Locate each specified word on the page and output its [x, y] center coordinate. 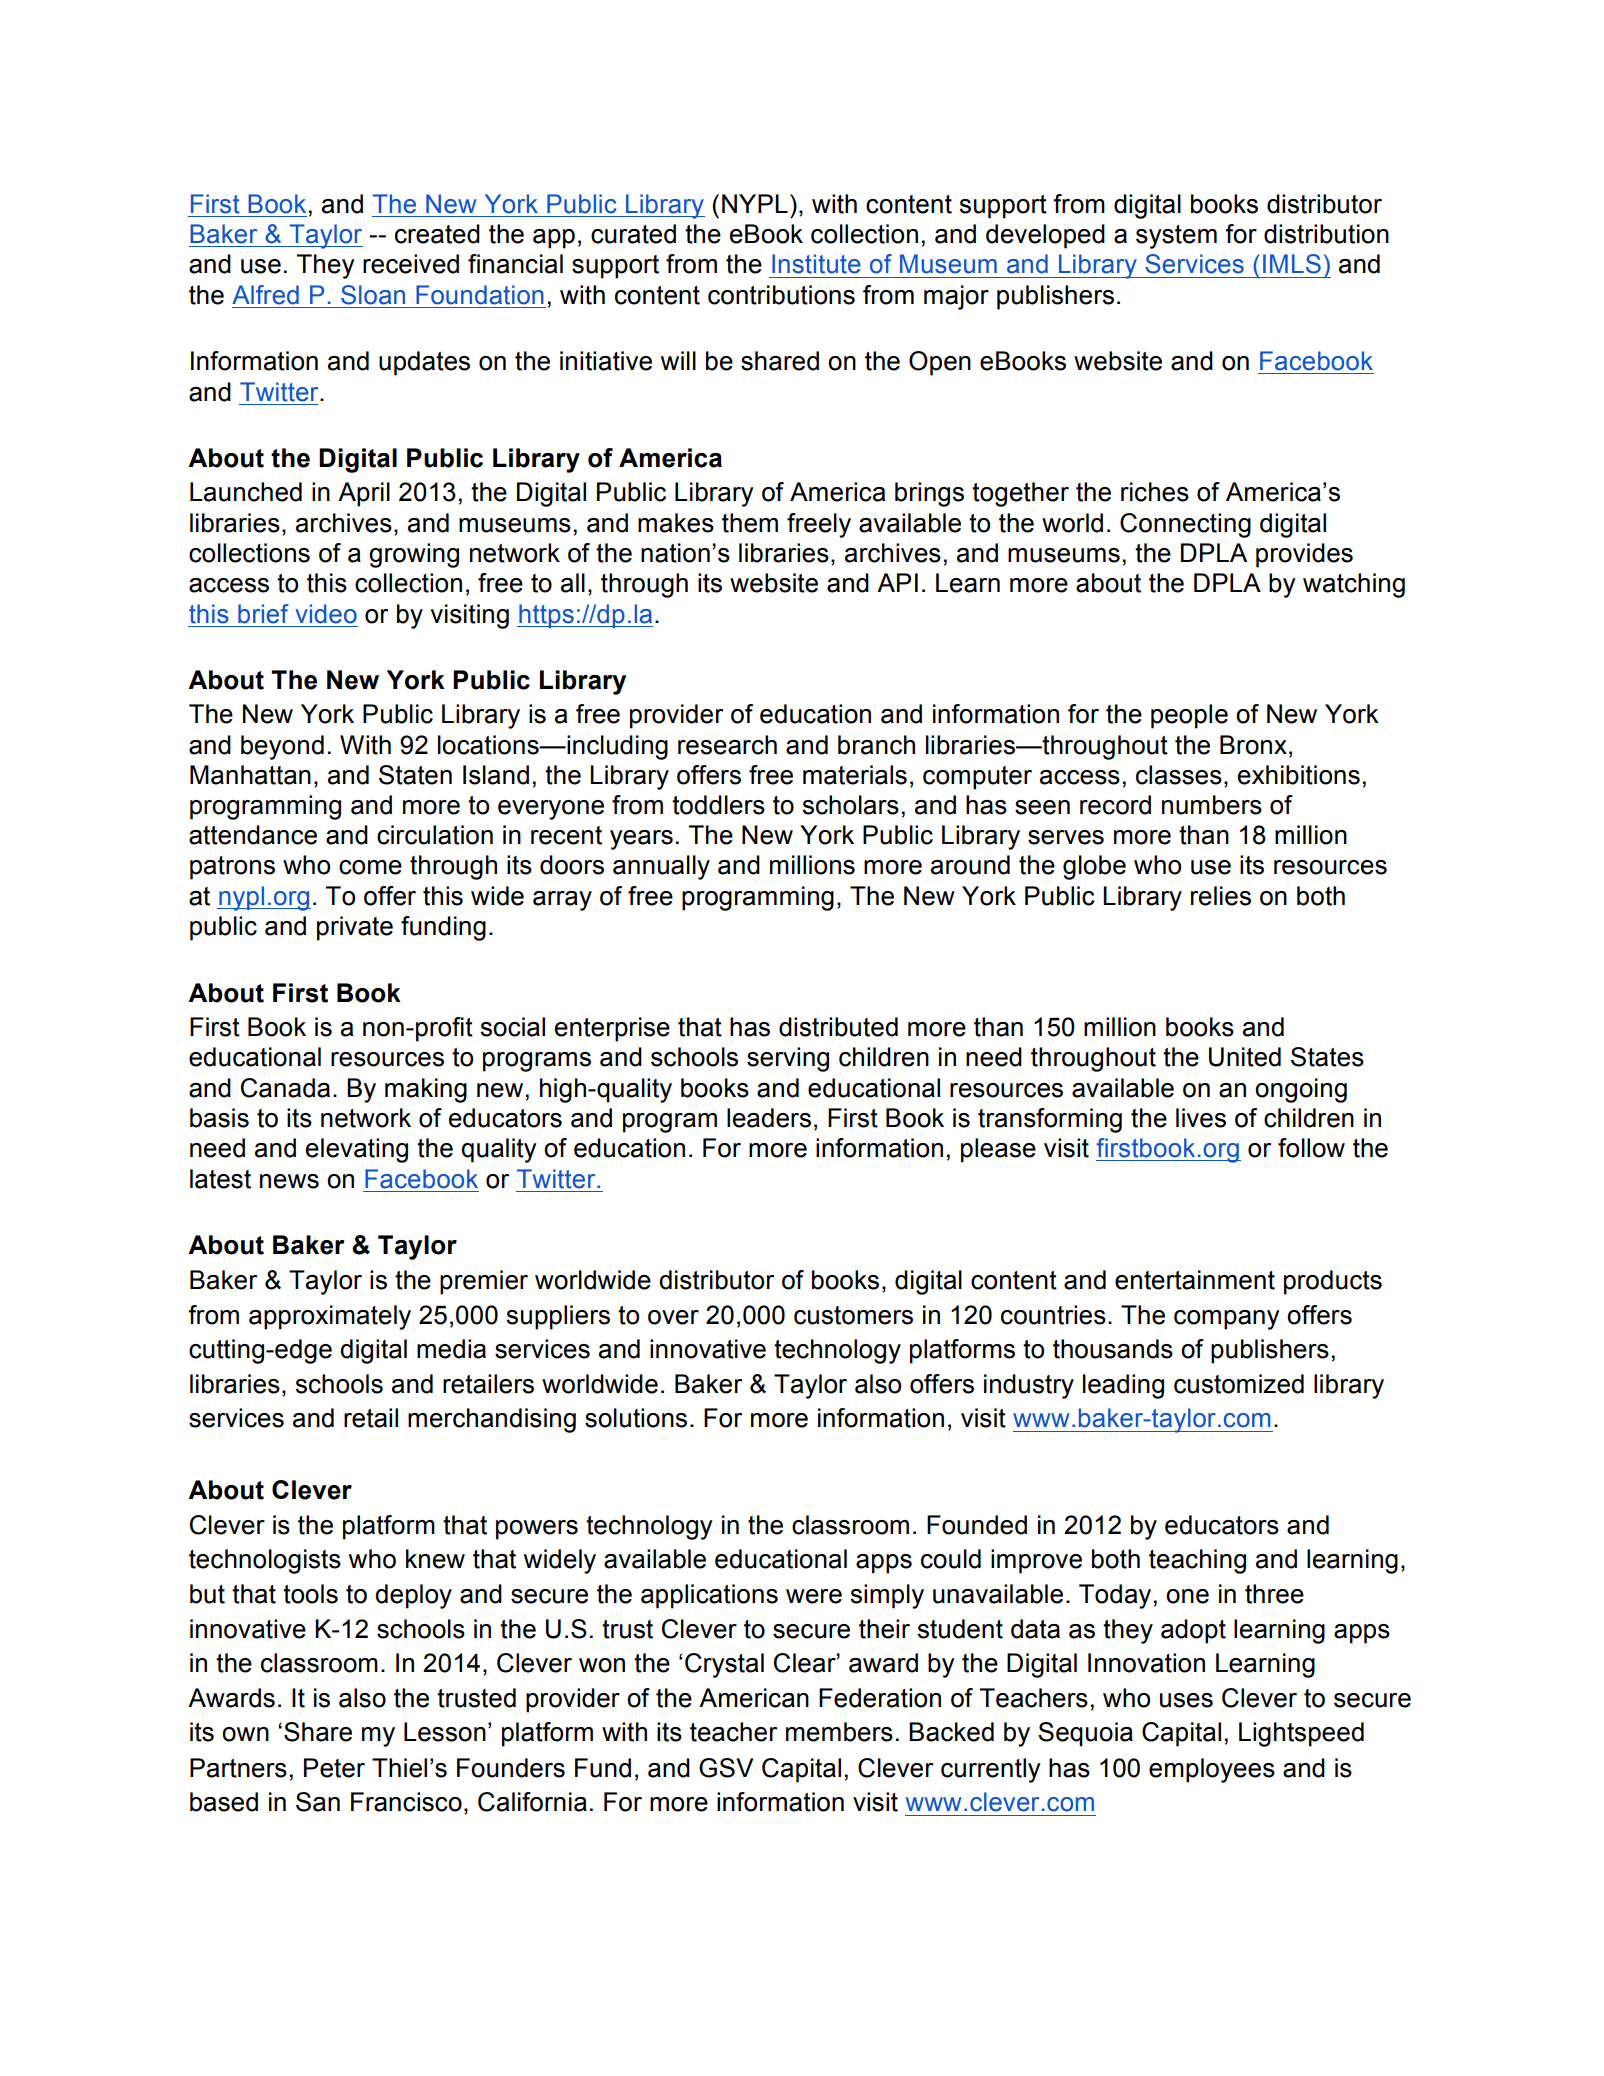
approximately [330, 1317]
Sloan [373, 295]
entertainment [1195, 1280]
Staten [415, 775]
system [1176, 237]
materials [855, 775]
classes [1179, 775]
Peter [334, 1768]
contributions [781, 295]
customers [853, 1315]
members [839, 1732]
